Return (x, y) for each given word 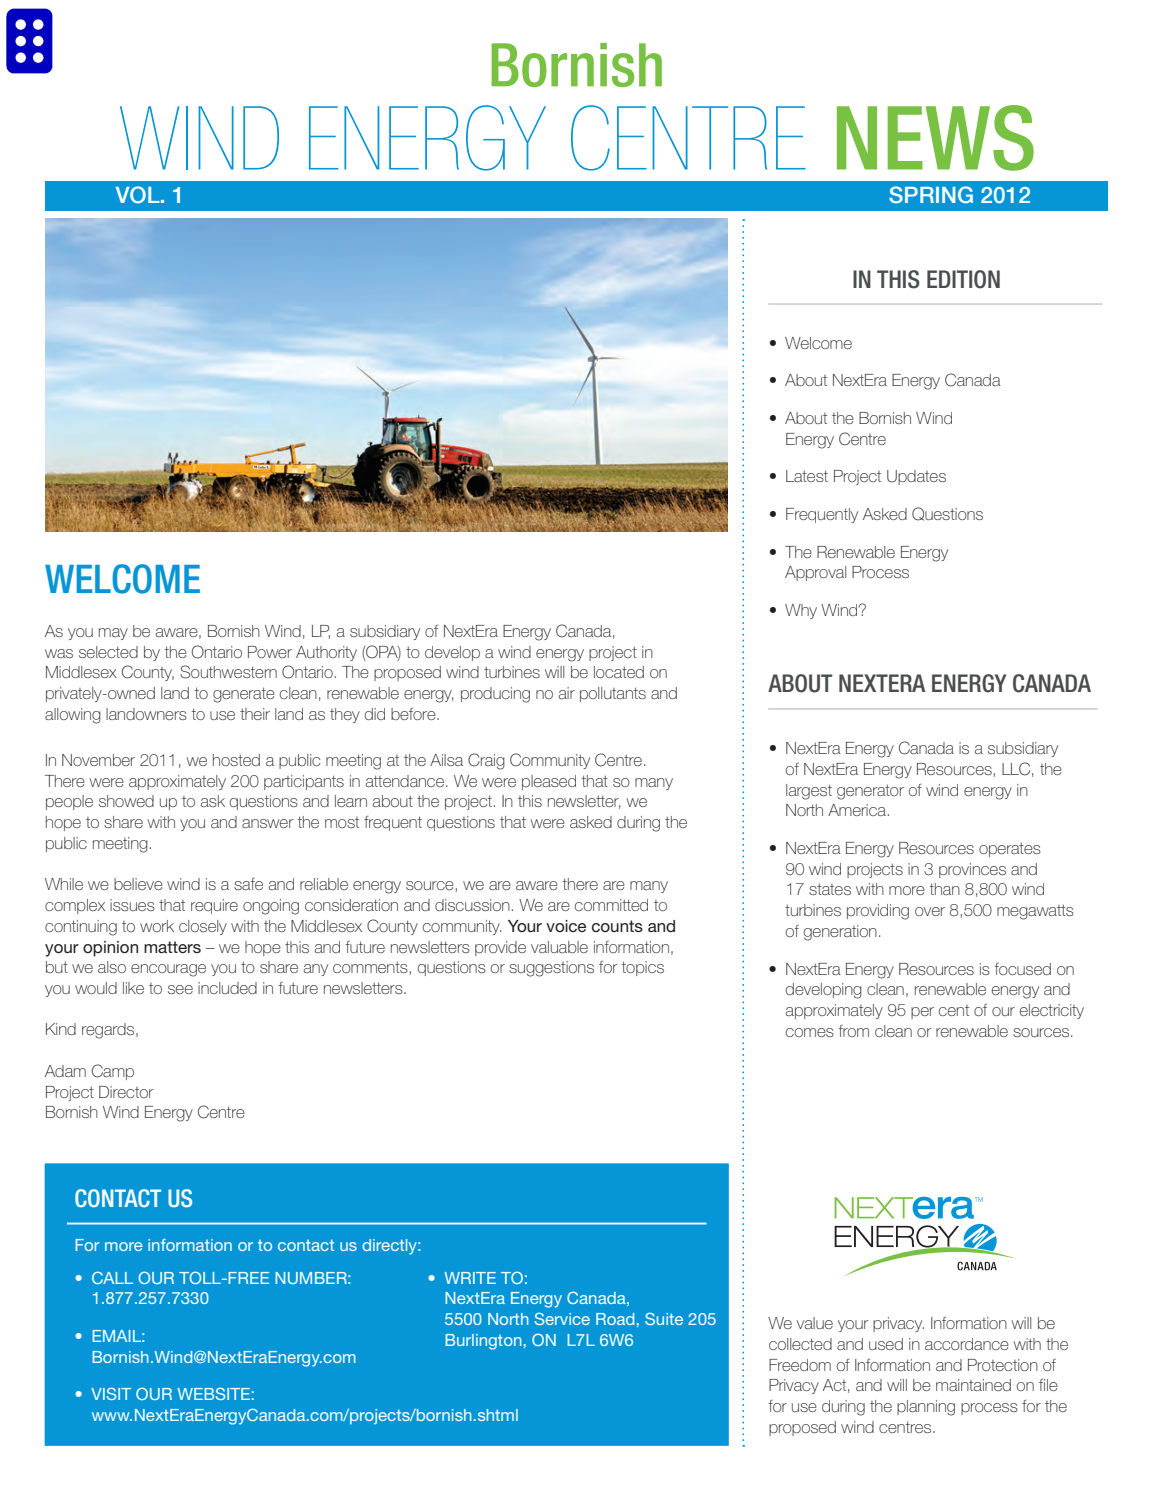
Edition (963, 279)
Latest (807, 476)
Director (126, 1092)
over (930, 911)
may (113, 634)
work (157, 926)
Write (470, 1278)
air (567, 693)
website (214, 1393)
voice (566, 926)
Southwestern (228, 672)
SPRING (931, 195)
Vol (139, 194)
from (853, 1031)
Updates (916, 477)
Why (801, 611)
